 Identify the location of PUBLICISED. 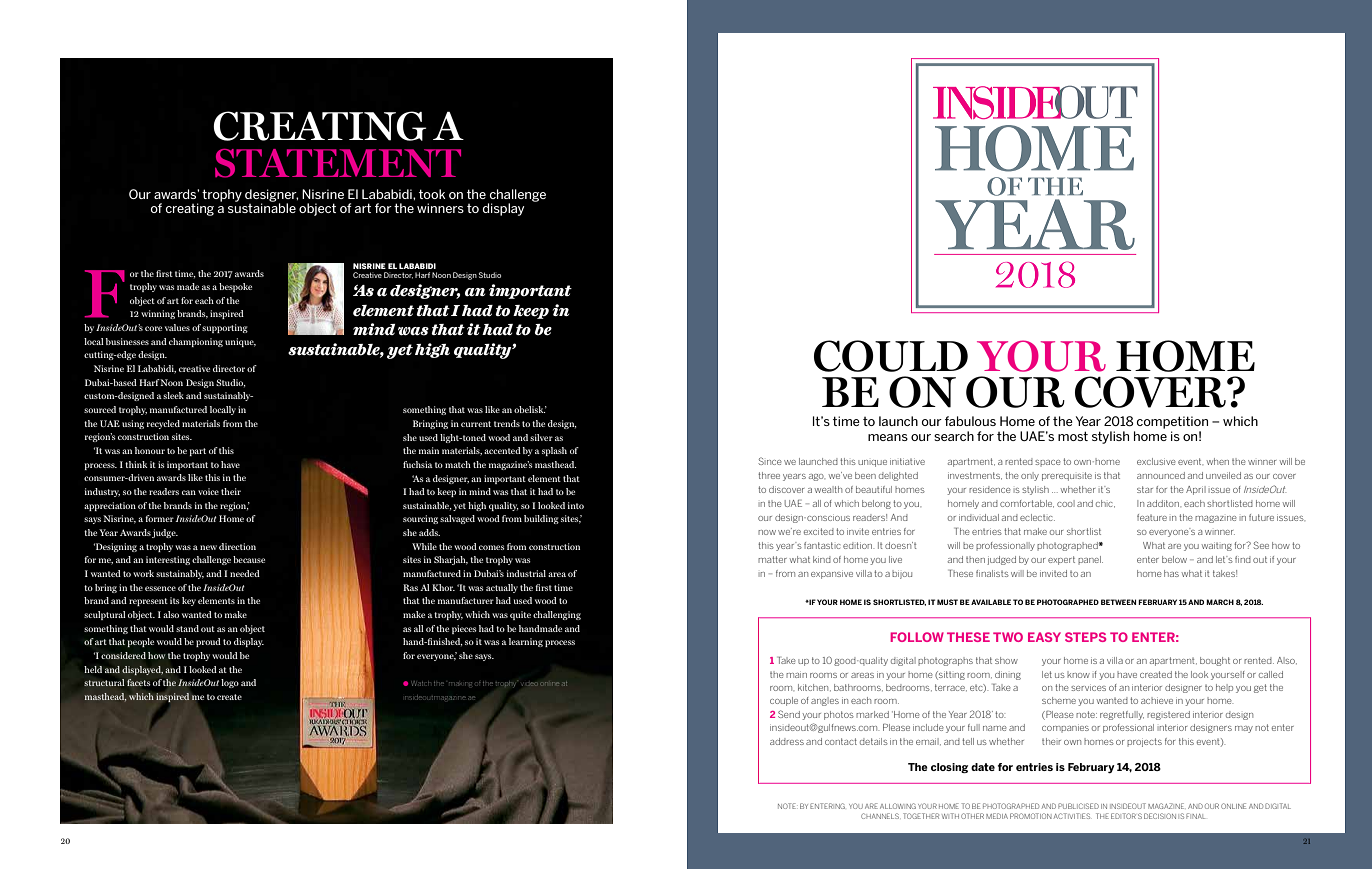
(1078, 806).
